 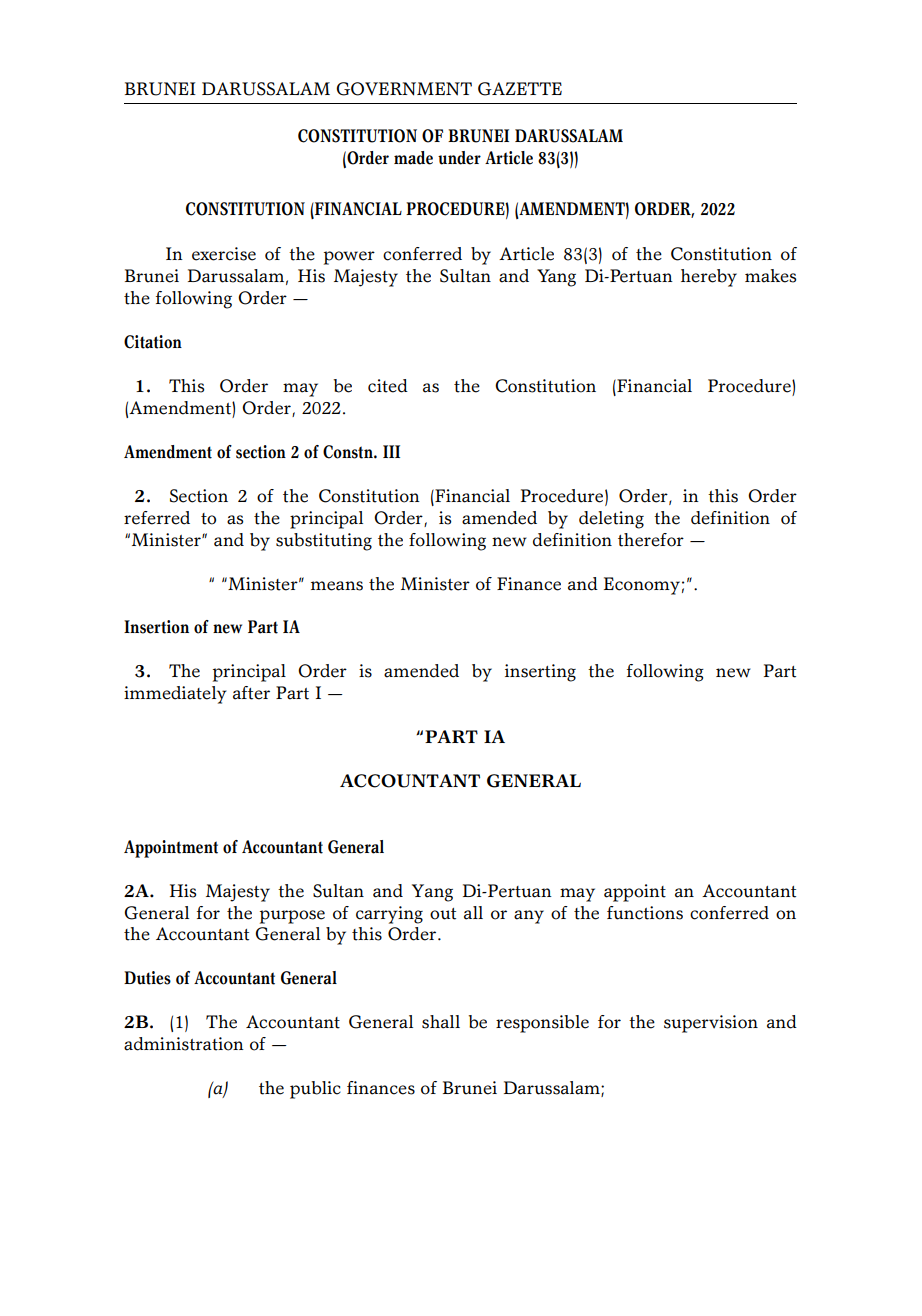 What do you see at coordinates (184, 1044) in the page?
I see `administration` at bounding box center [184, 1044].
